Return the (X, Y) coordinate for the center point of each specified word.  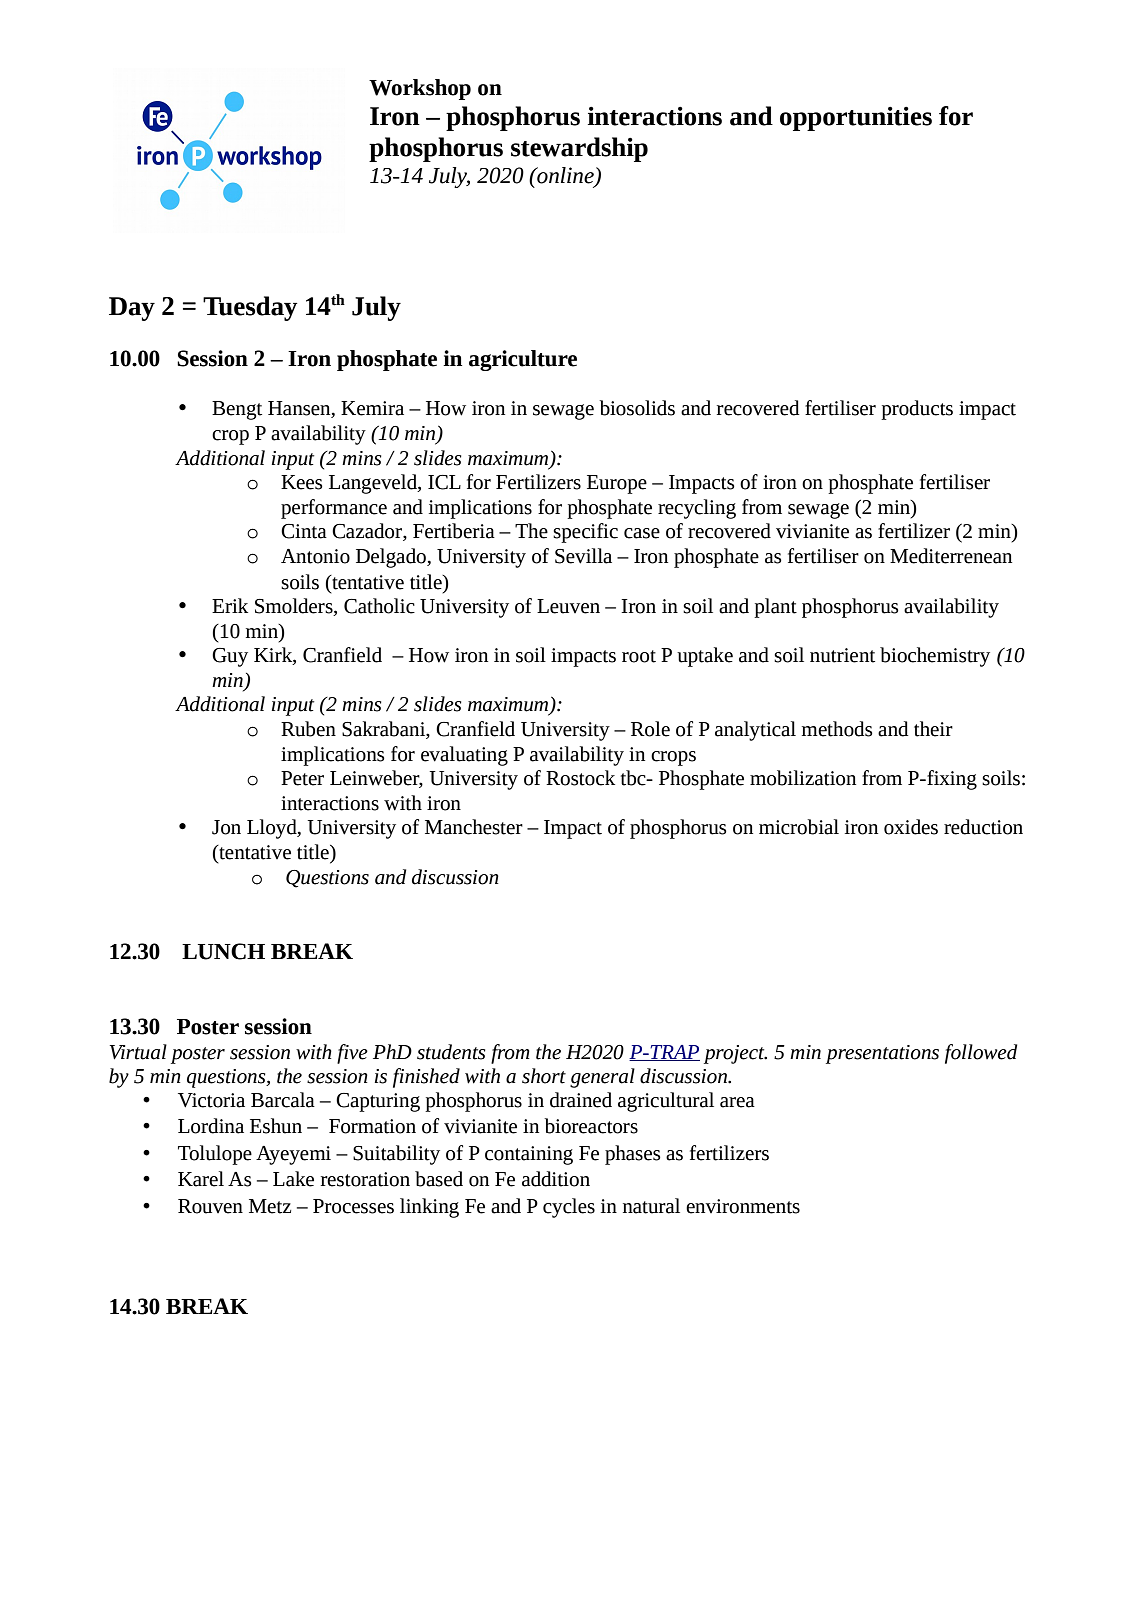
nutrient (842, 655)
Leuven (568, 606)
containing (529, 1155)
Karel (201, 1179)
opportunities (856, 118)
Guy (230, 657)
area (737, 1102)
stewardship (579, 149)
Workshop (420, 89)
